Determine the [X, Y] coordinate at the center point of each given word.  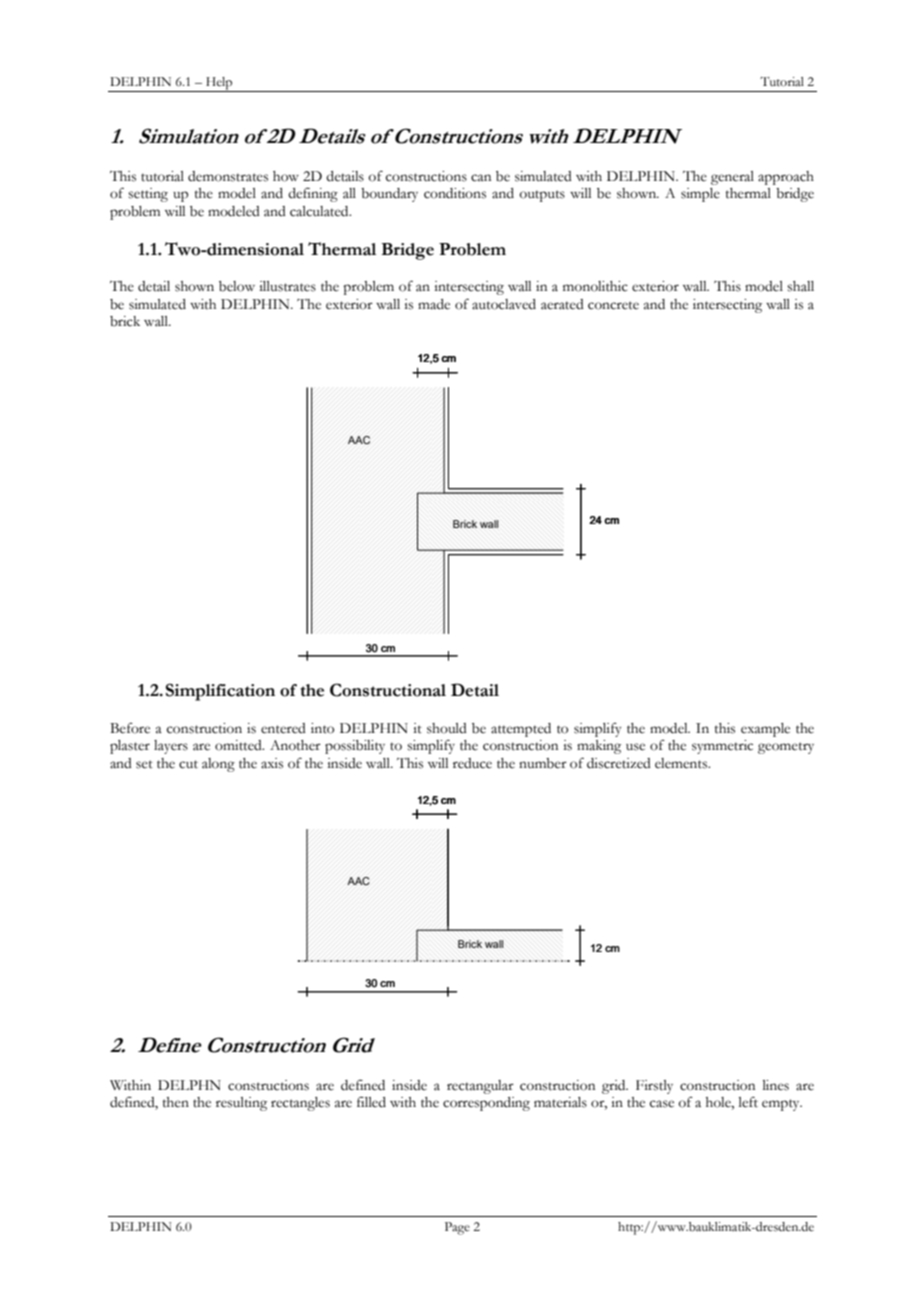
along [218, 765]
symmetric [722, 747]
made [434, 304]
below [237, 286]
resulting [241, 1104]
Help [219, 84]
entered [283, 728]
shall [800, 286]
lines [776, 1085]
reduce [472, 763]
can [481, 178]
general [732, 178]
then [176, 1102]
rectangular [480, 1087]
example [765, 730]
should [447, 728]
